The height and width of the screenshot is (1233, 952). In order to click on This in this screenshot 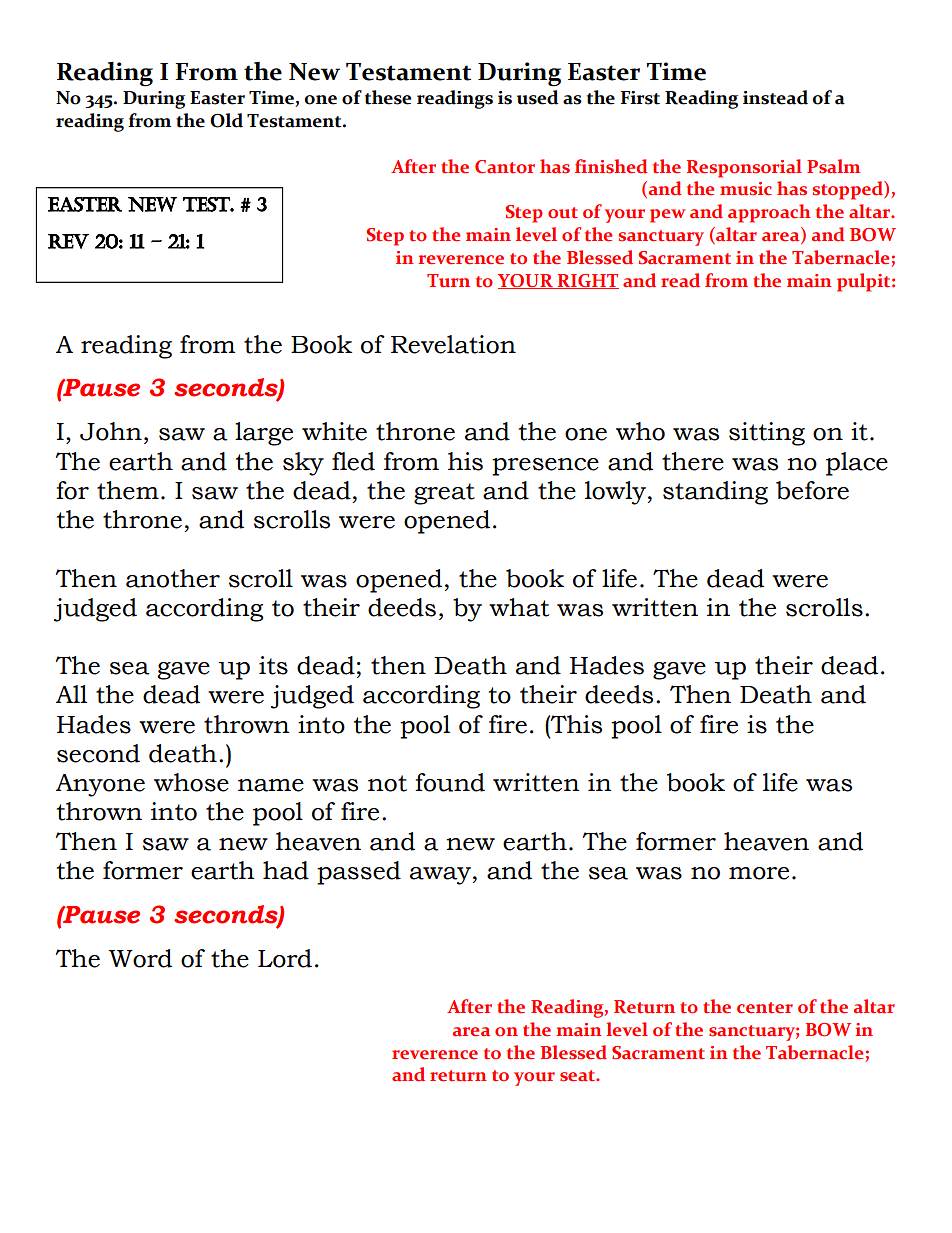, I will do `click(575, 724)`.
